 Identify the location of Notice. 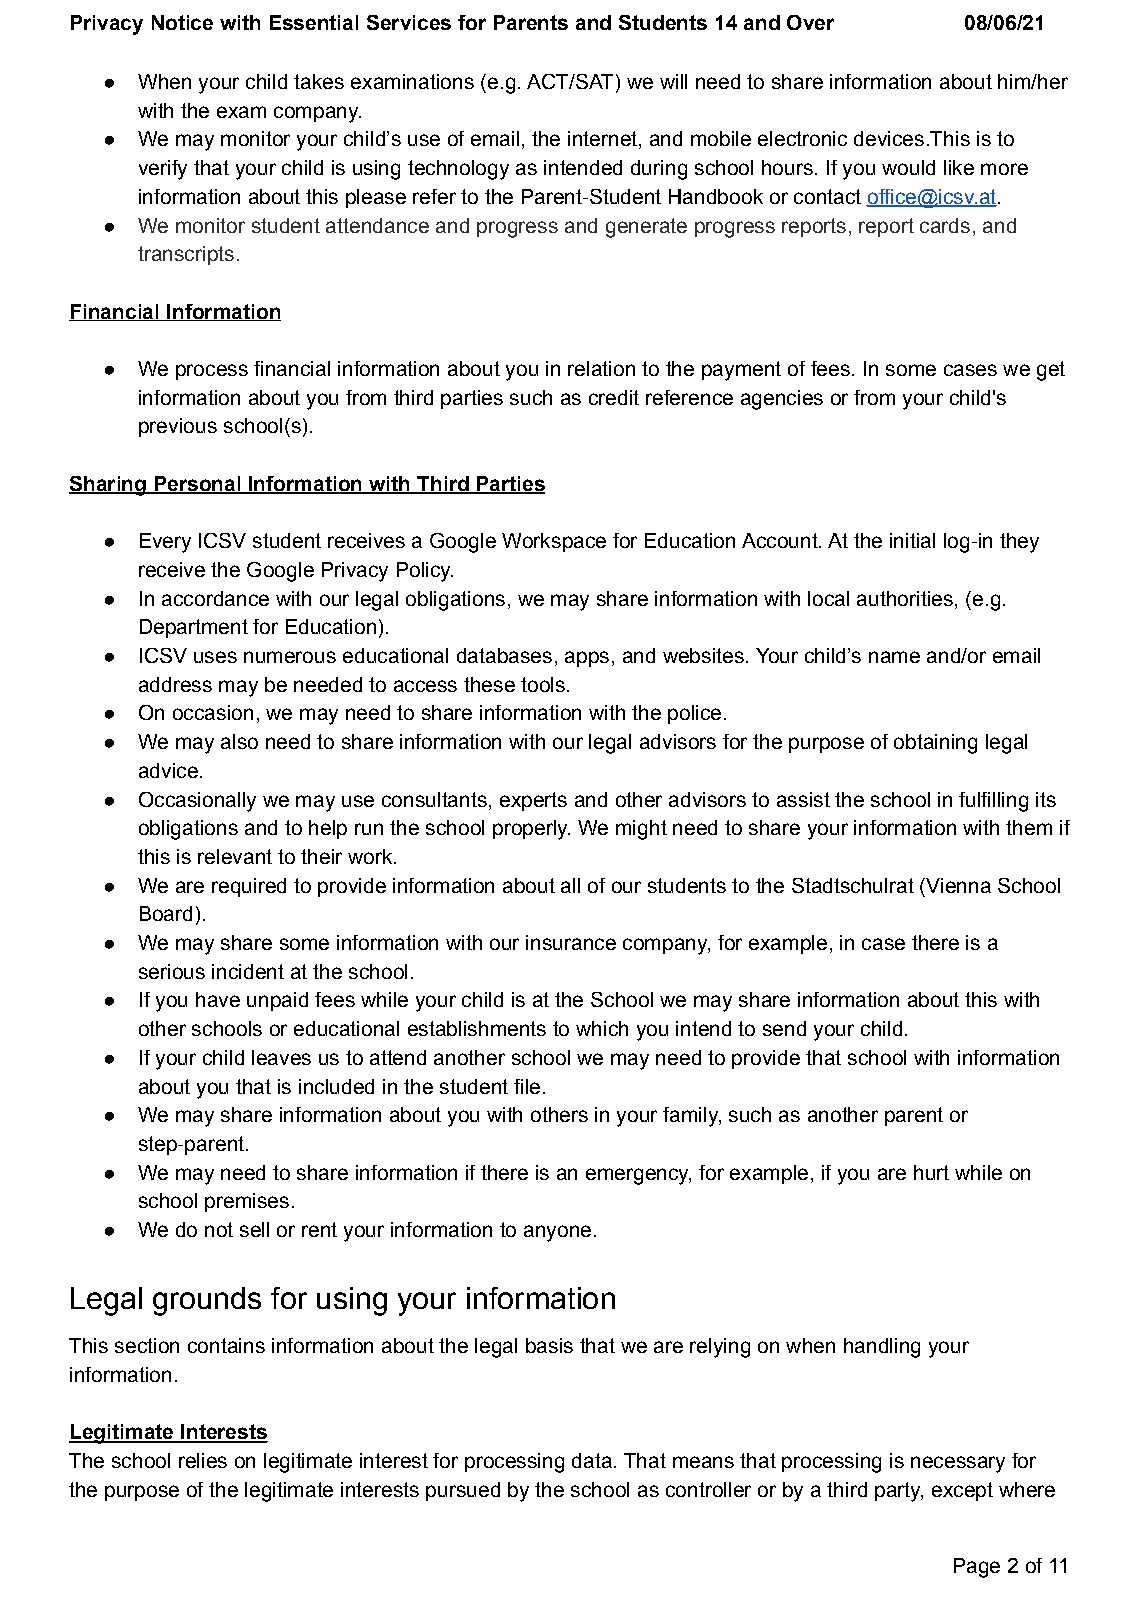
(182, 22).
